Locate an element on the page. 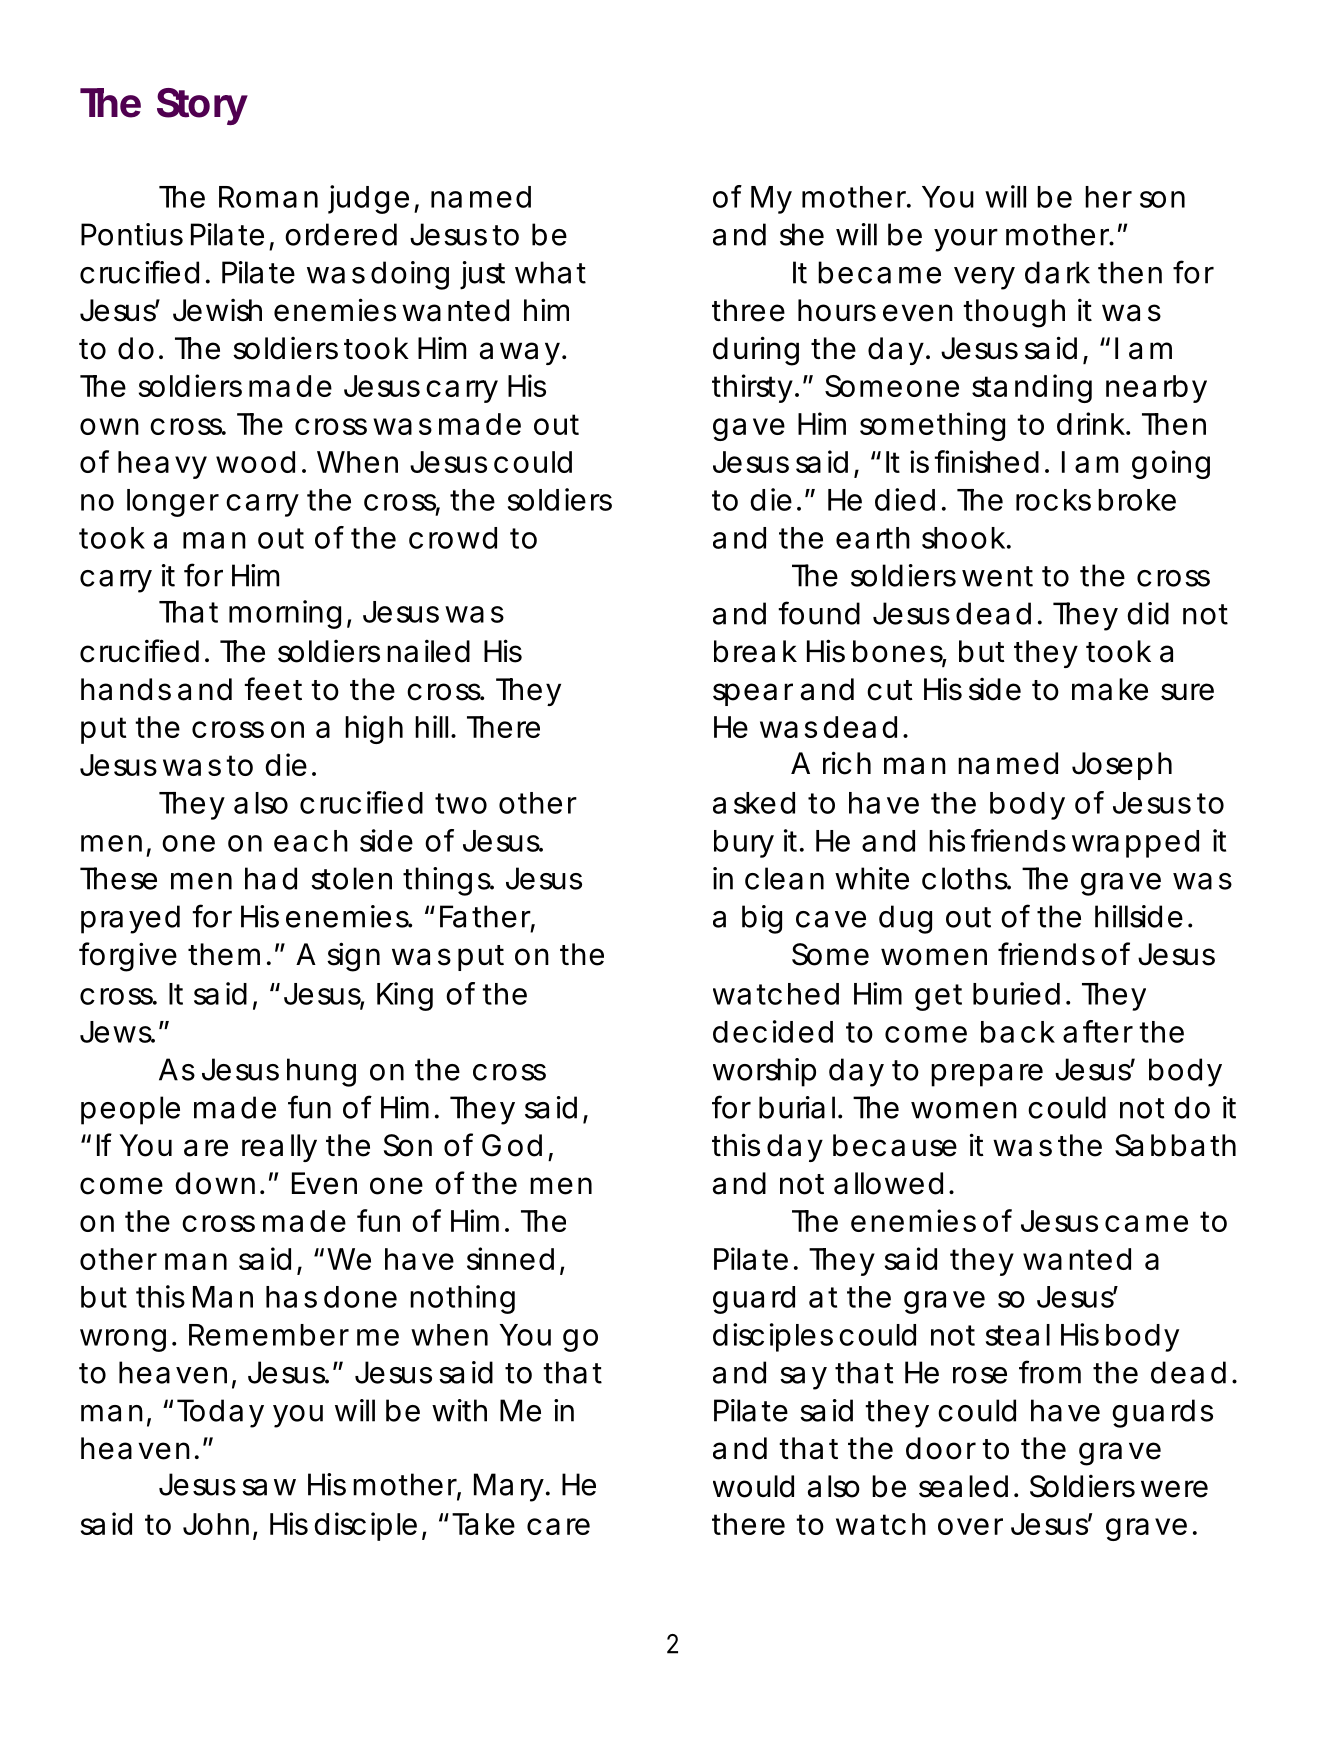  God is located at coordinates (512, 1145).
